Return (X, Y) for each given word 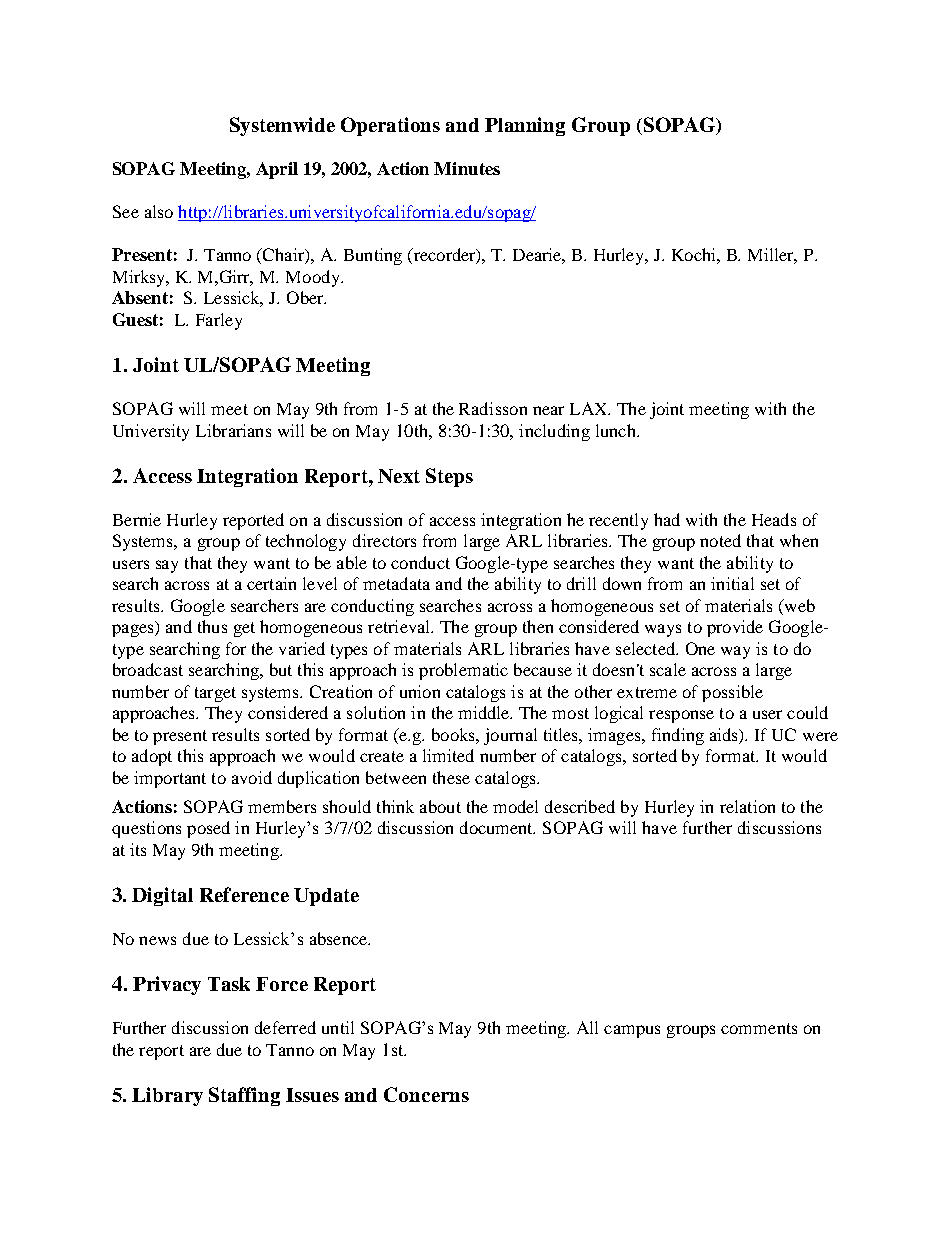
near (548, 410)
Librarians (233, 430)
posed (208, 829)
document (497, 827)
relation (747, 806)
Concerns (426, 1094)
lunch (617, 430)
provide (735, 628)
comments (759, 1028)
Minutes (467, 168)
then (538, 626)
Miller (772, 256)
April (277, 170)
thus (212, 626)
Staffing (244, 1096)
